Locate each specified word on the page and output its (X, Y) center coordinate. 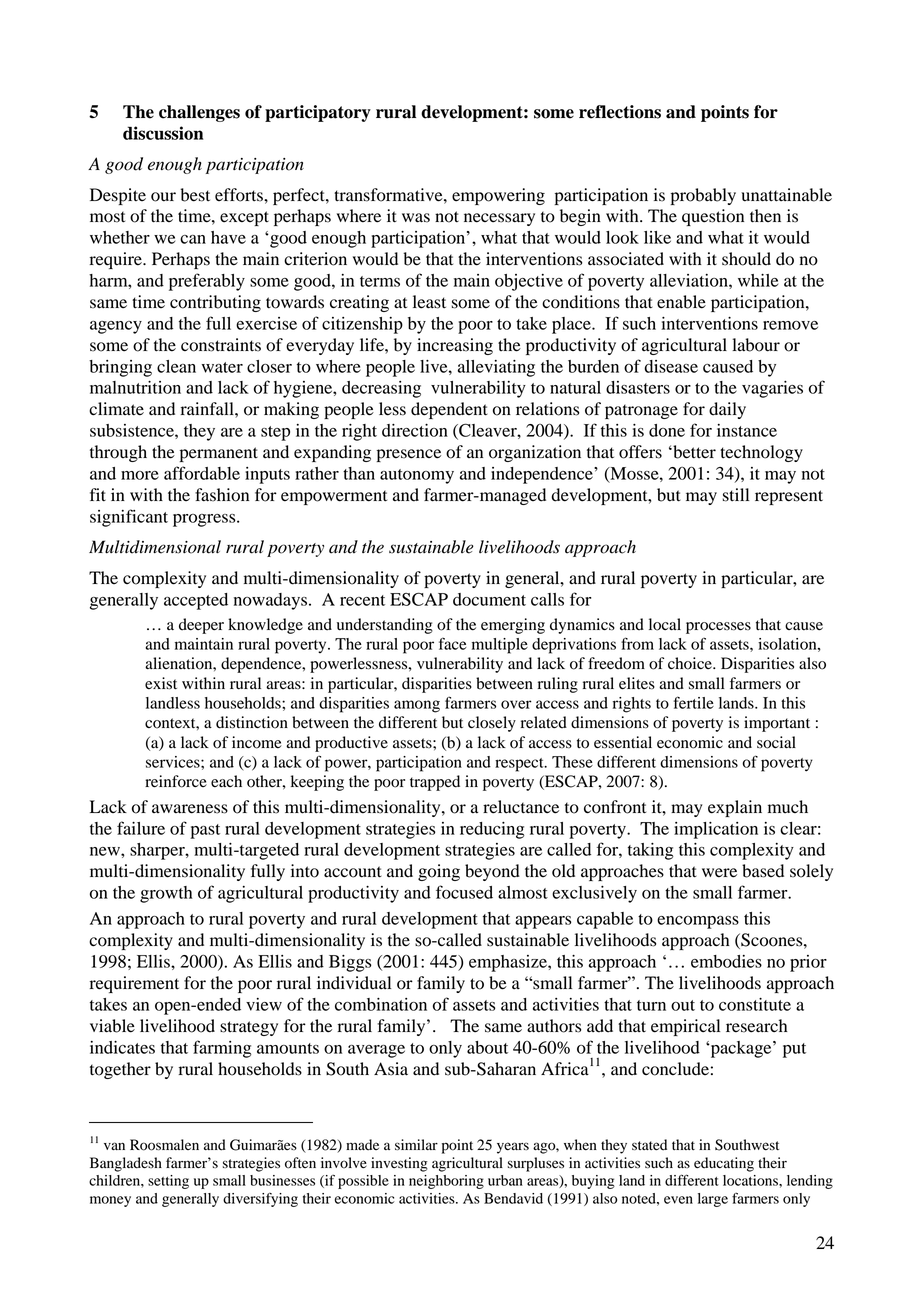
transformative (389, 195)
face (453, 643)
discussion (163, 133)
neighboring (446, 1182)
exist (161, 683)
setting (168, 1182)
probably (703, 196)
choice (691, 663)
